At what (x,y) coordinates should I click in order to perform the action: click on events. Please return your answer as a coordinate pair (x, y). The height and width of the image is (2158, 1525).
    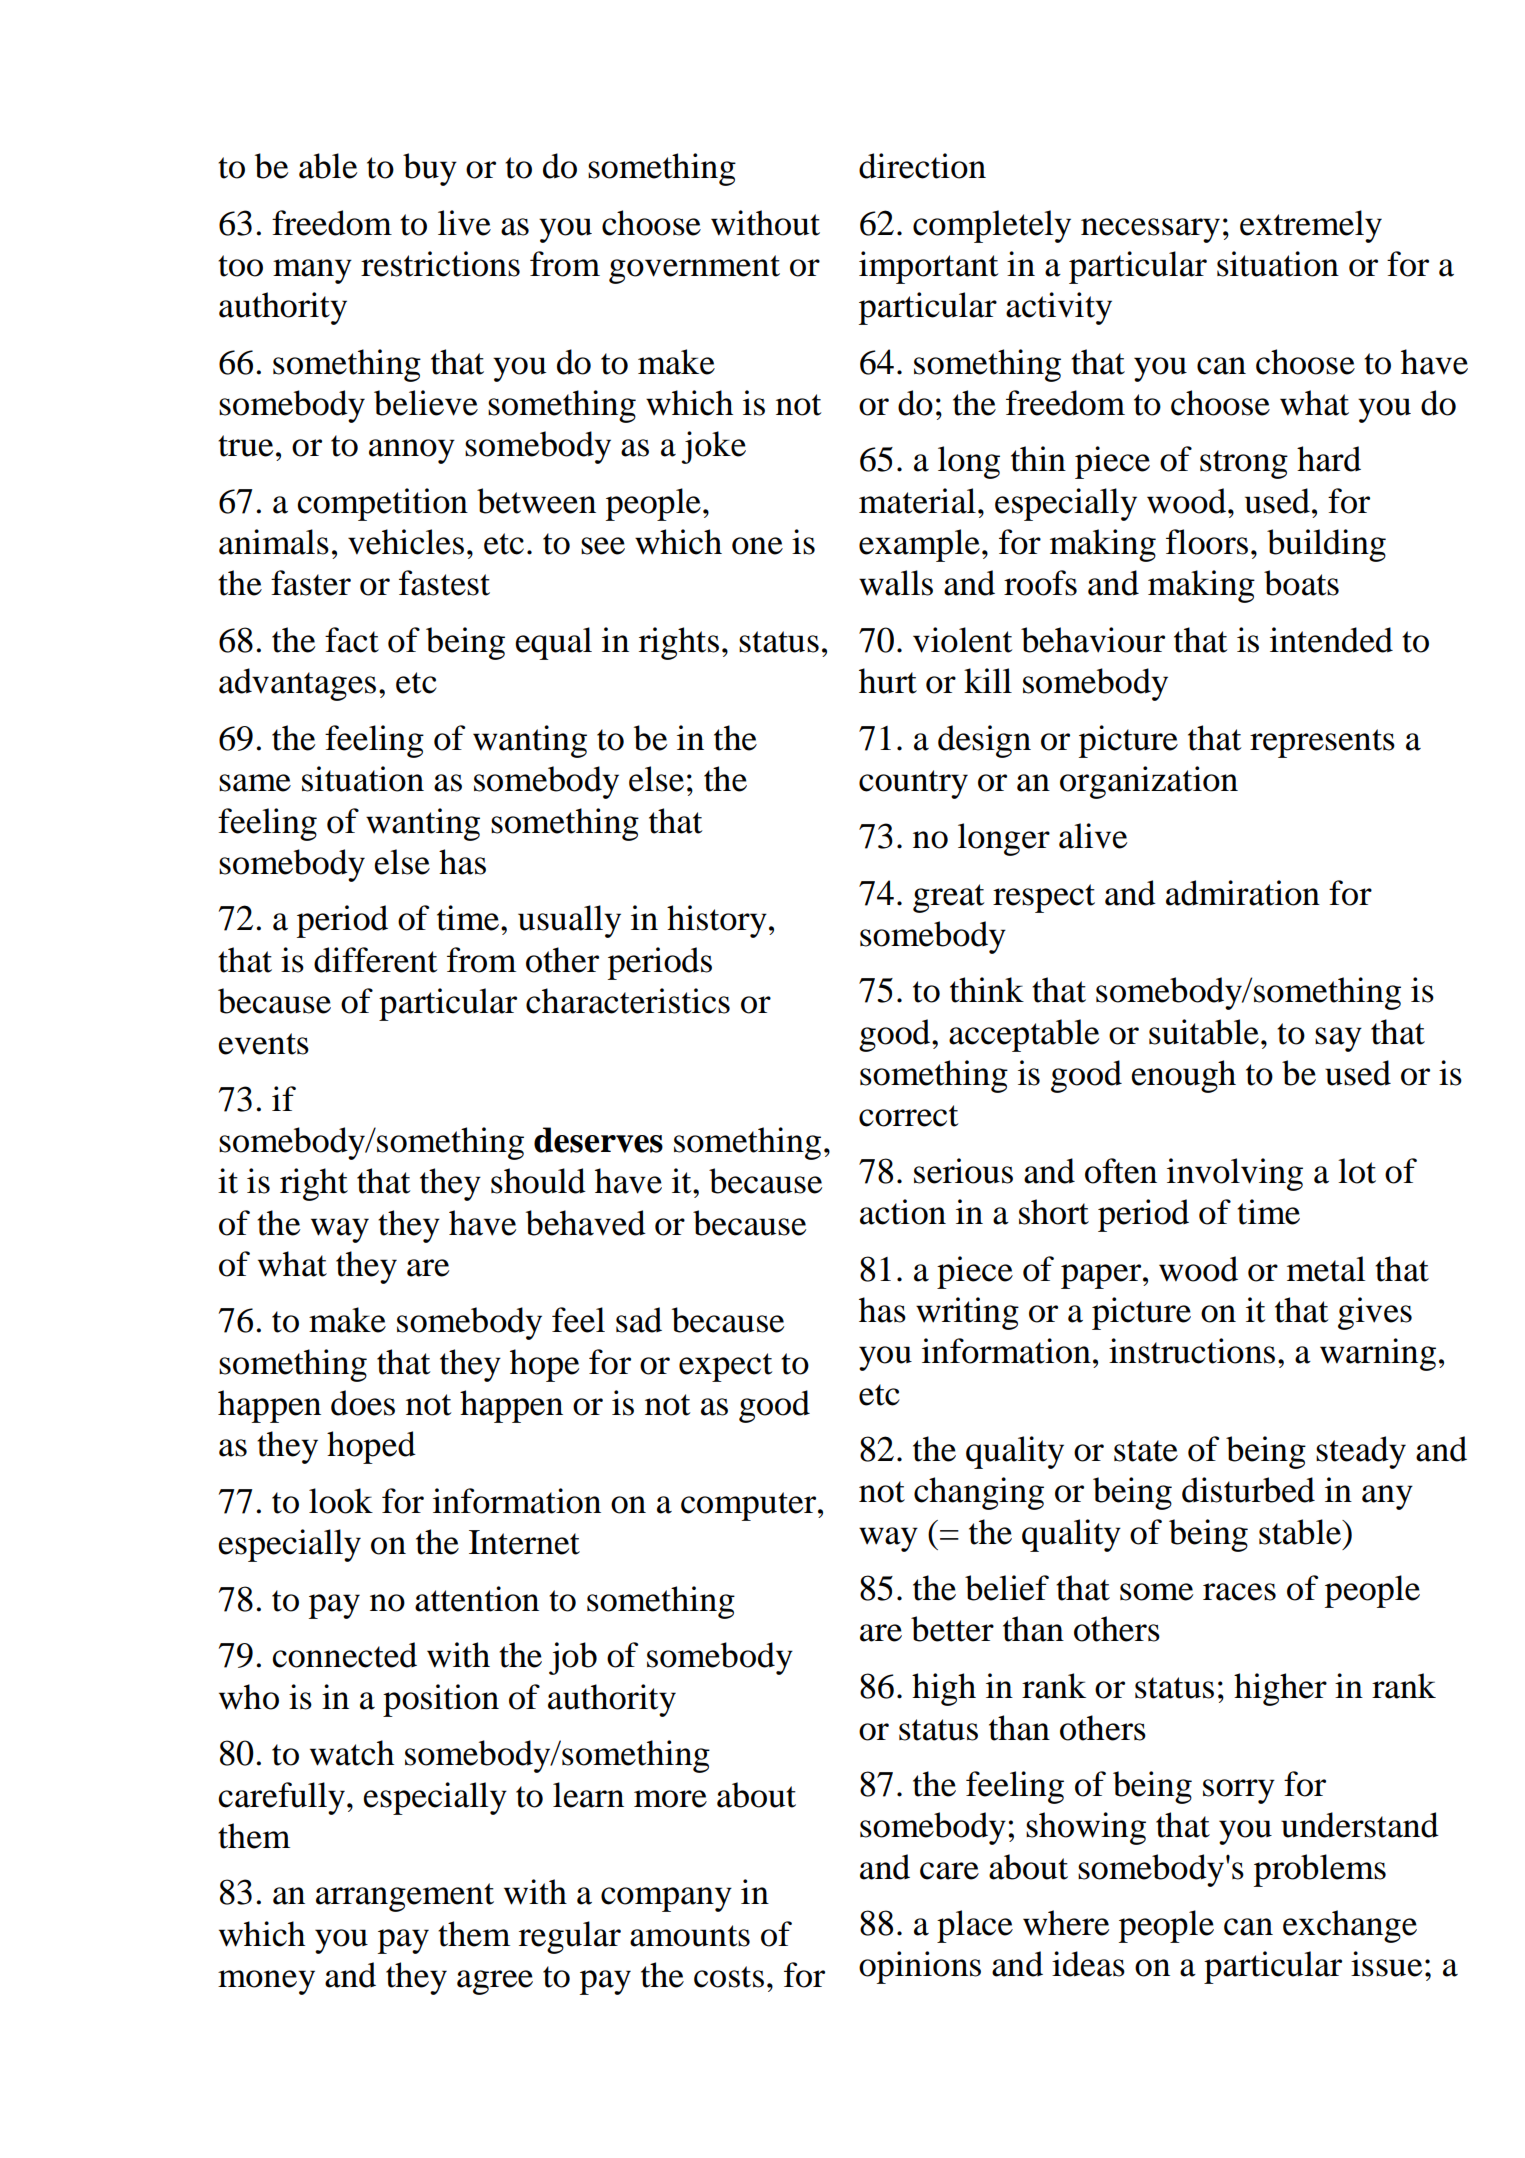
    Looking at the image, I should click on (263, 1044).
